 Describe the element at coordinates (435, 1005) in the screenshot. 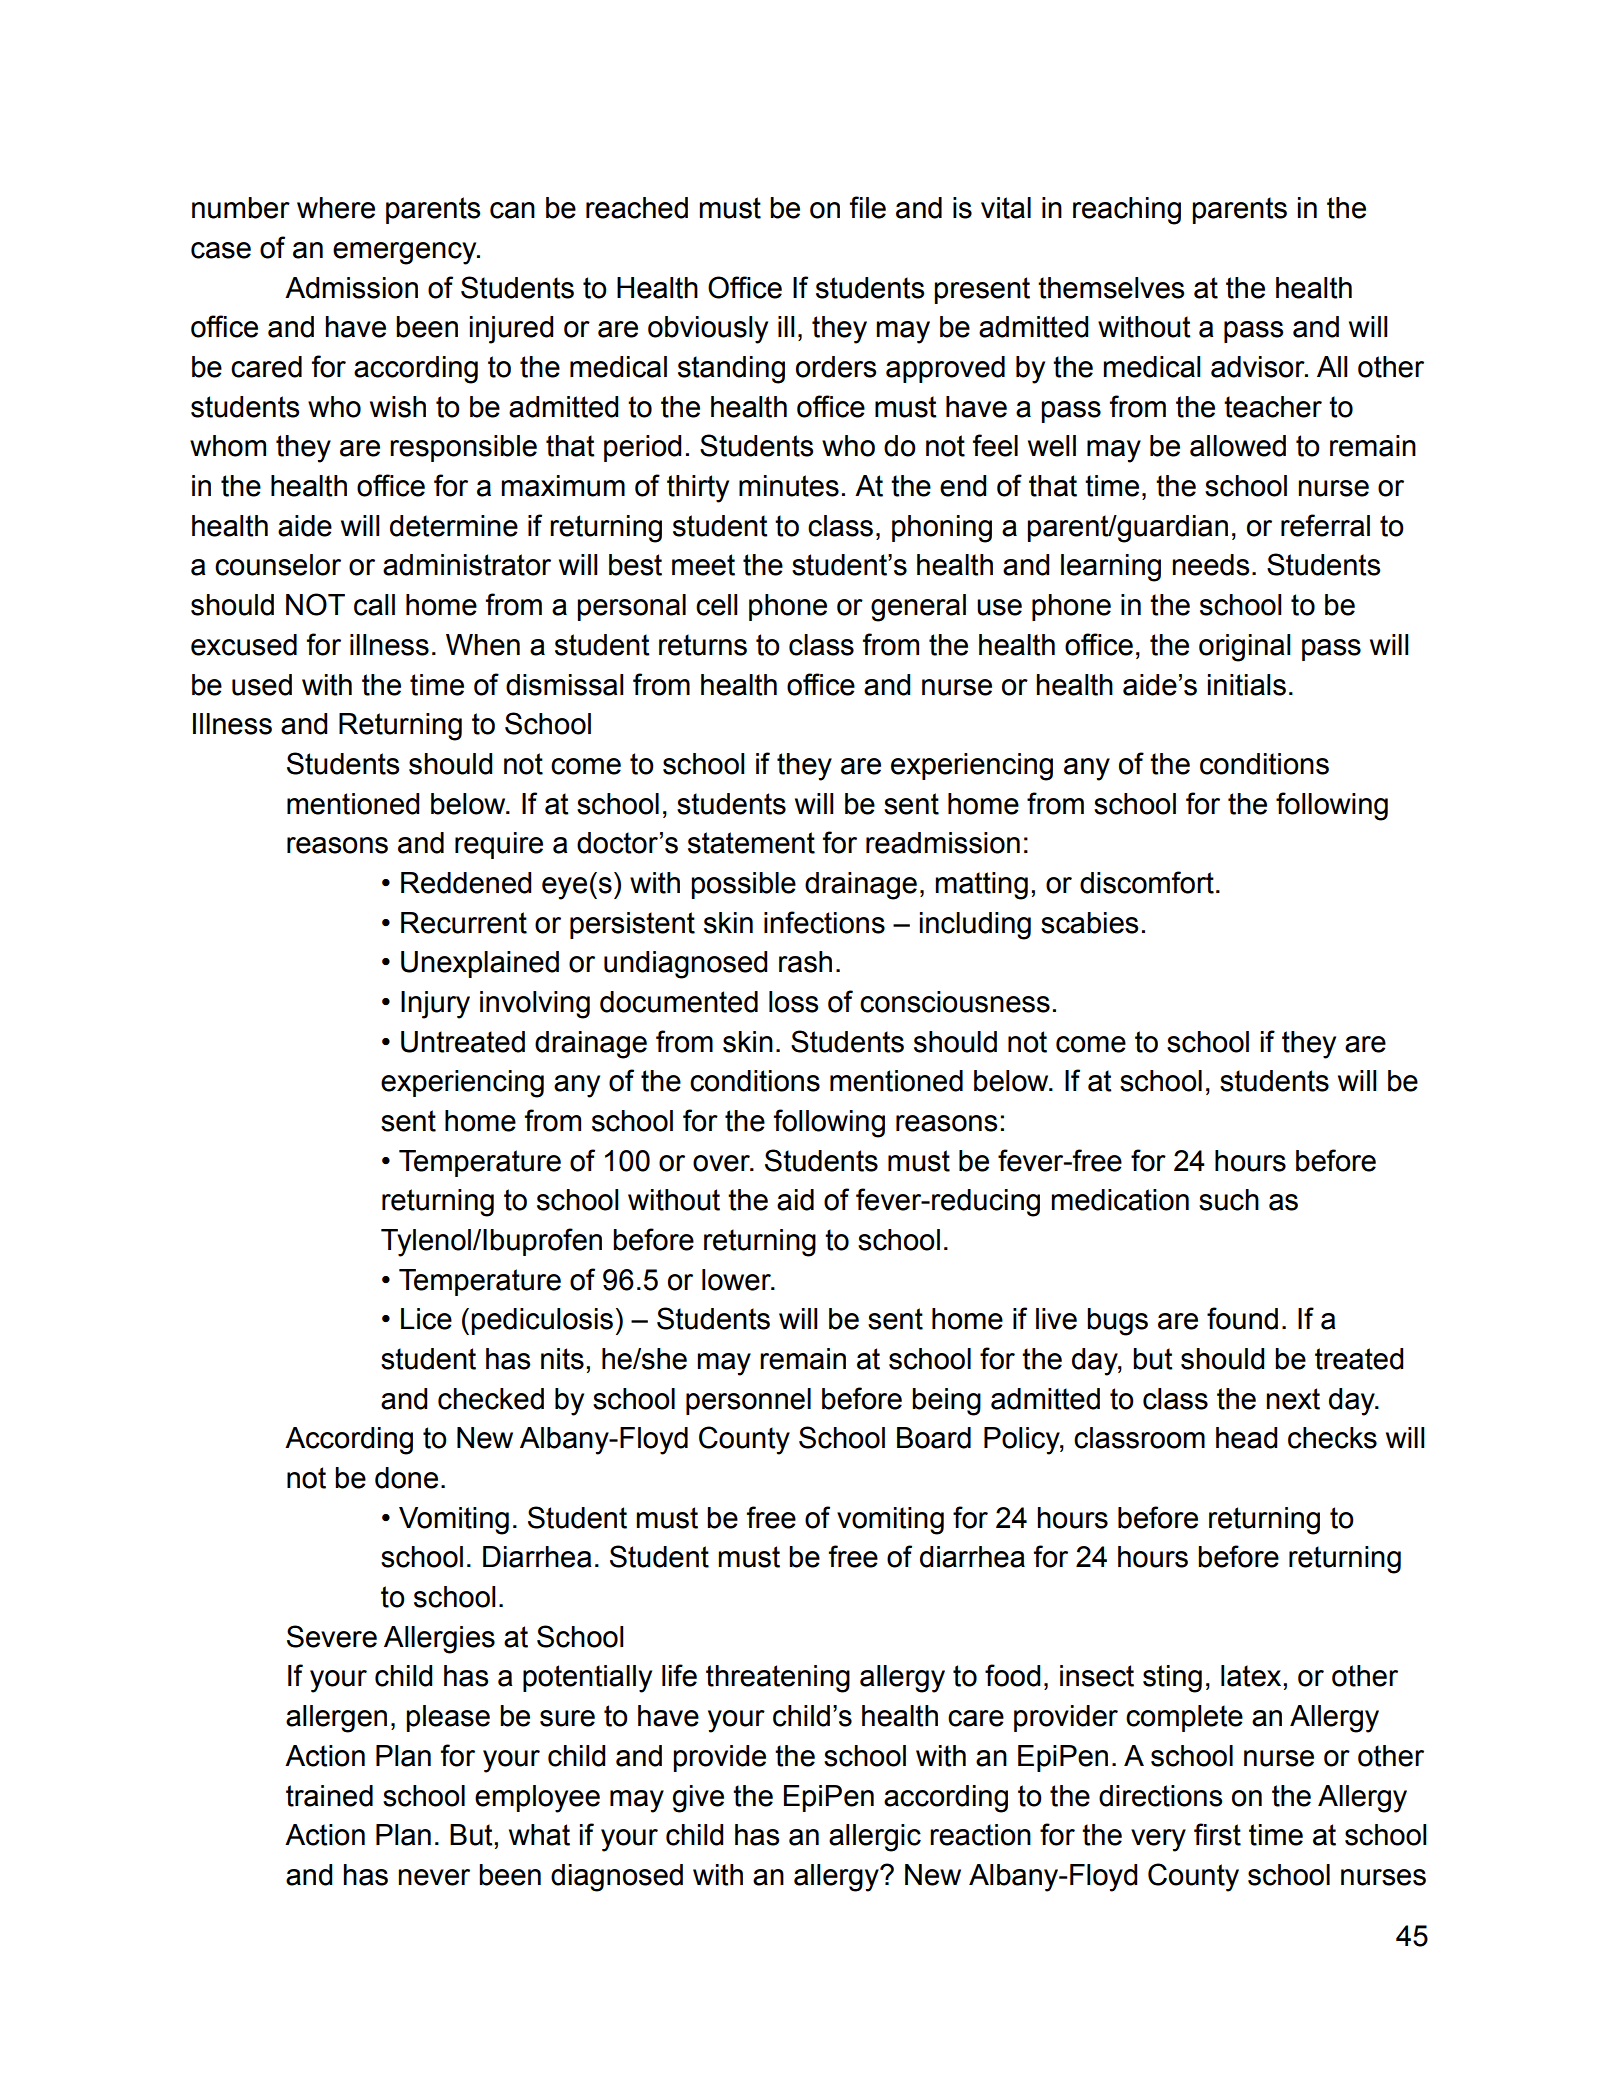

I see `Injury` at that location.
